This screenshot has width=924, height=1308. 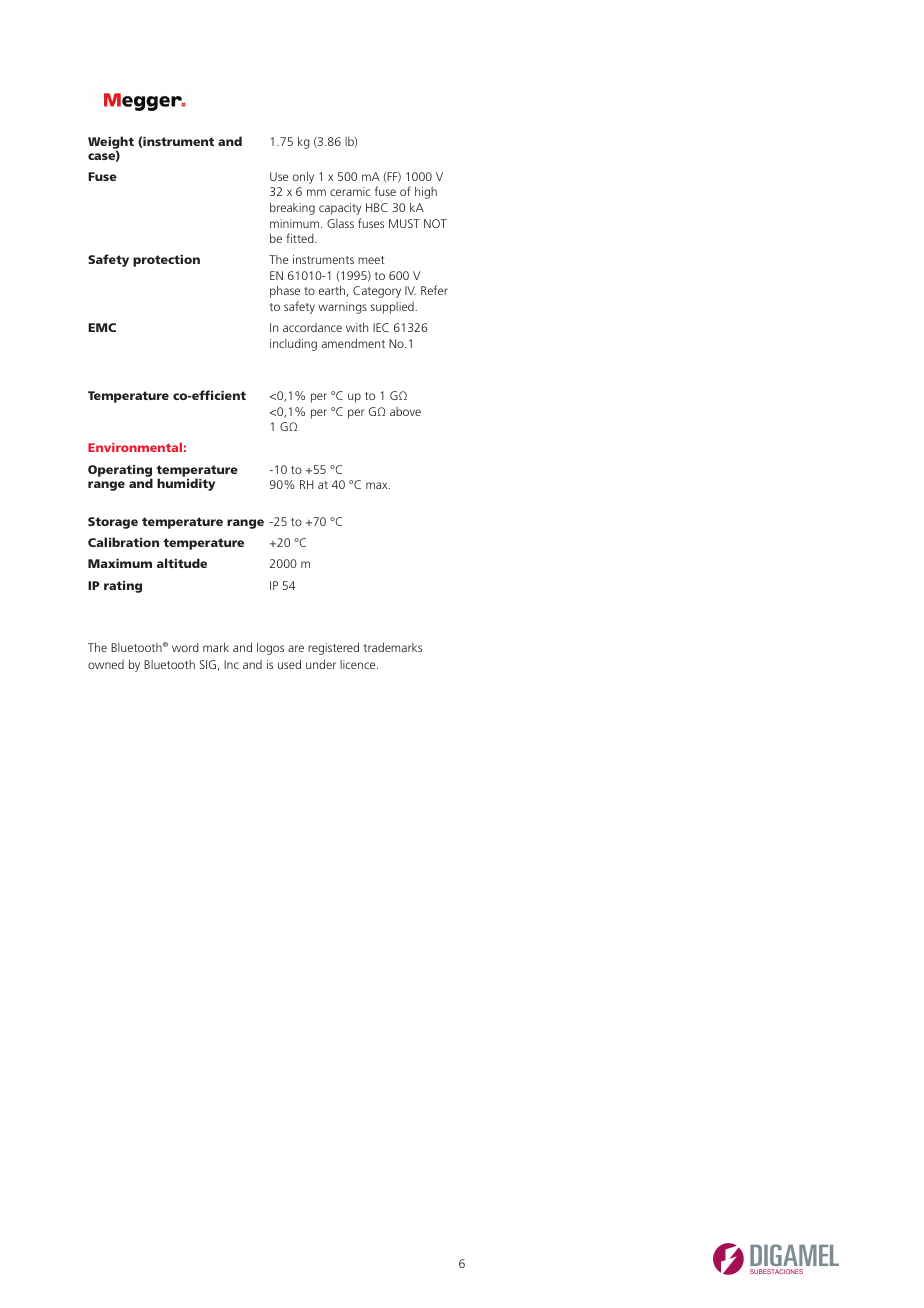 What do you see at coordinates (111, 143) in the screenshot?
I see `Weight` at bounding box center [111, 143].
